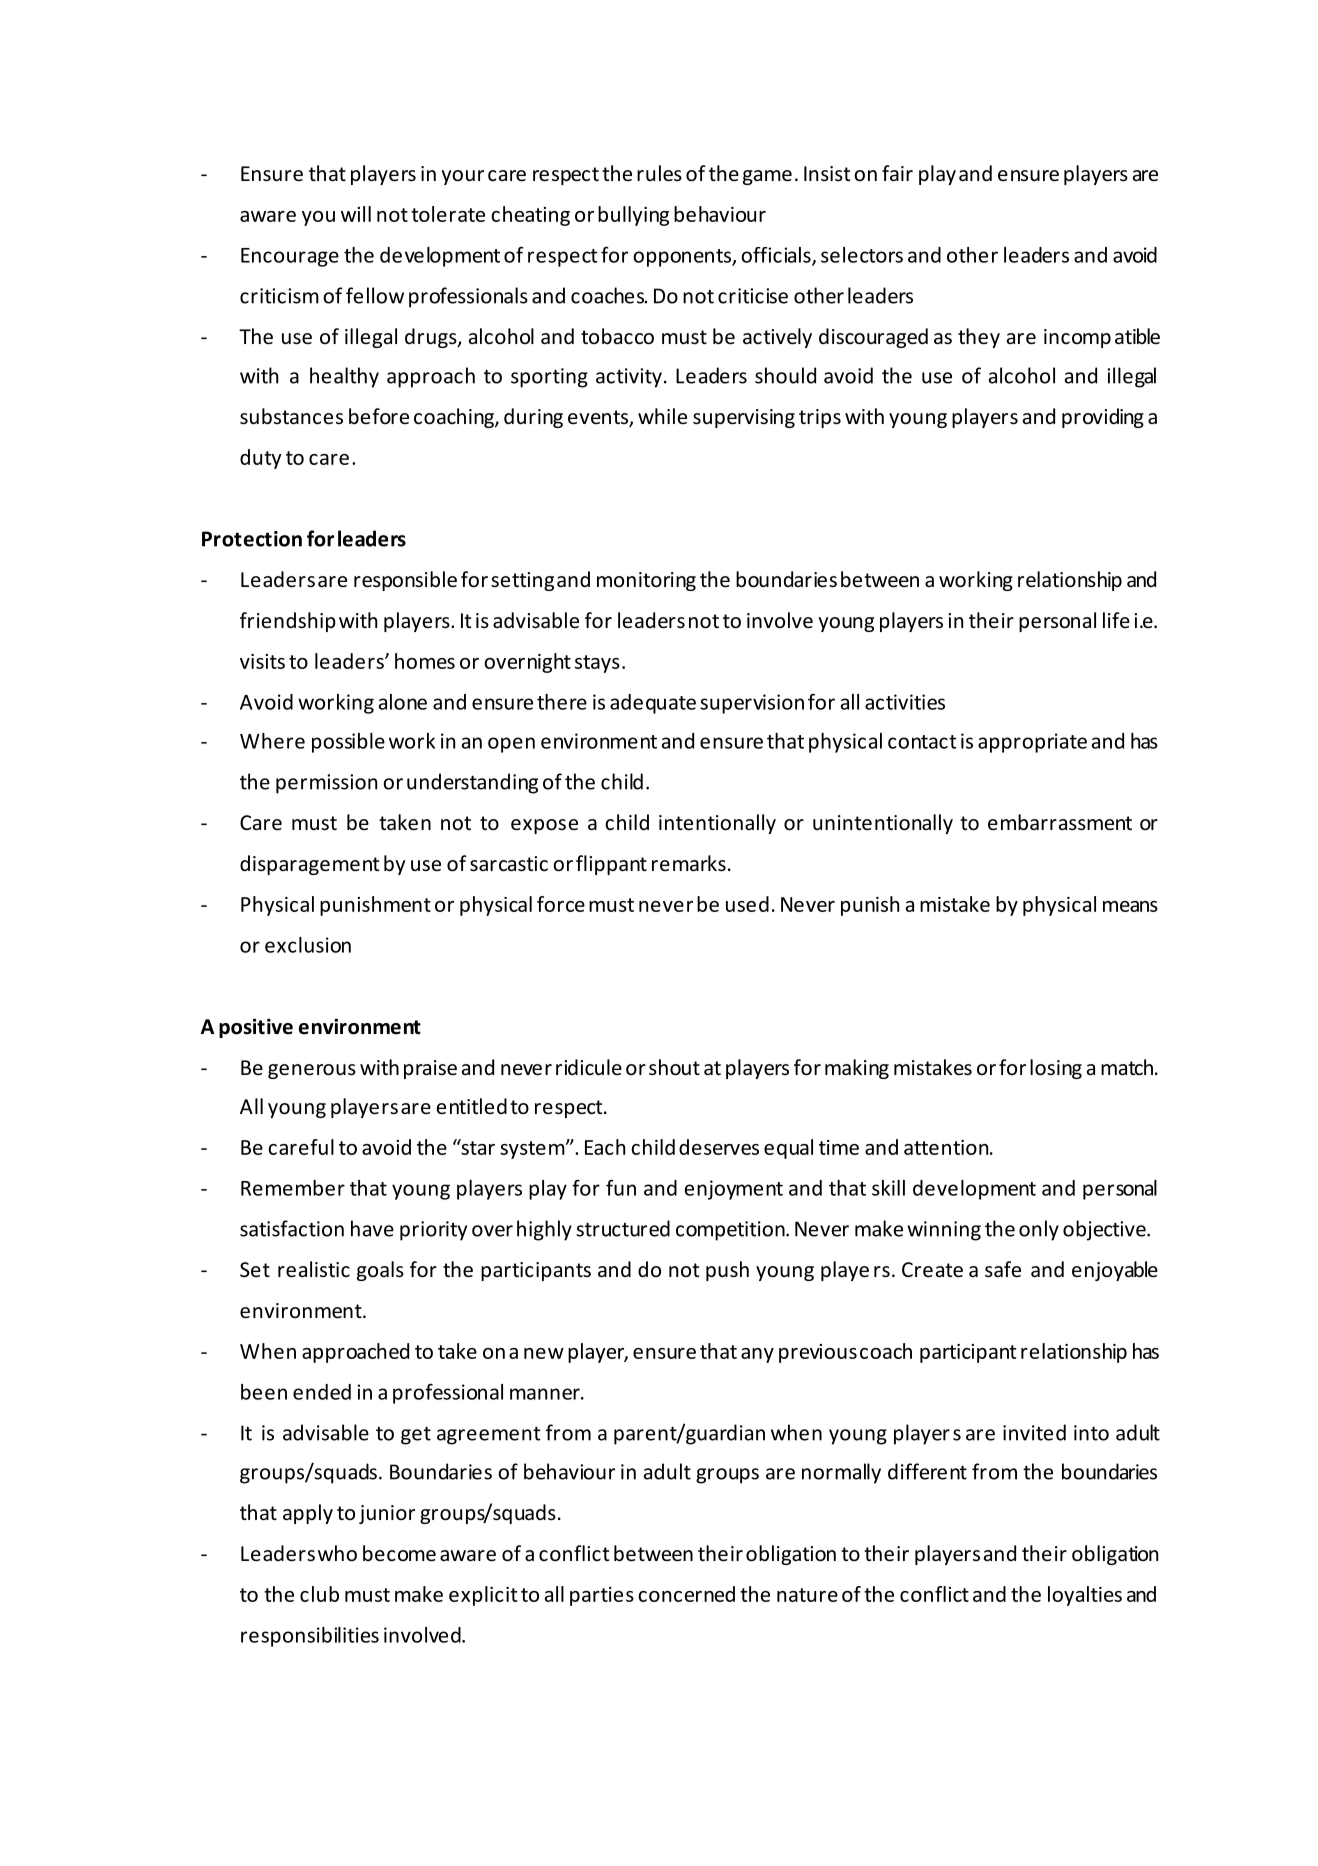  Describe the element at coordinates (405, 581) in the screenshot. I see `responsible` at that location.
